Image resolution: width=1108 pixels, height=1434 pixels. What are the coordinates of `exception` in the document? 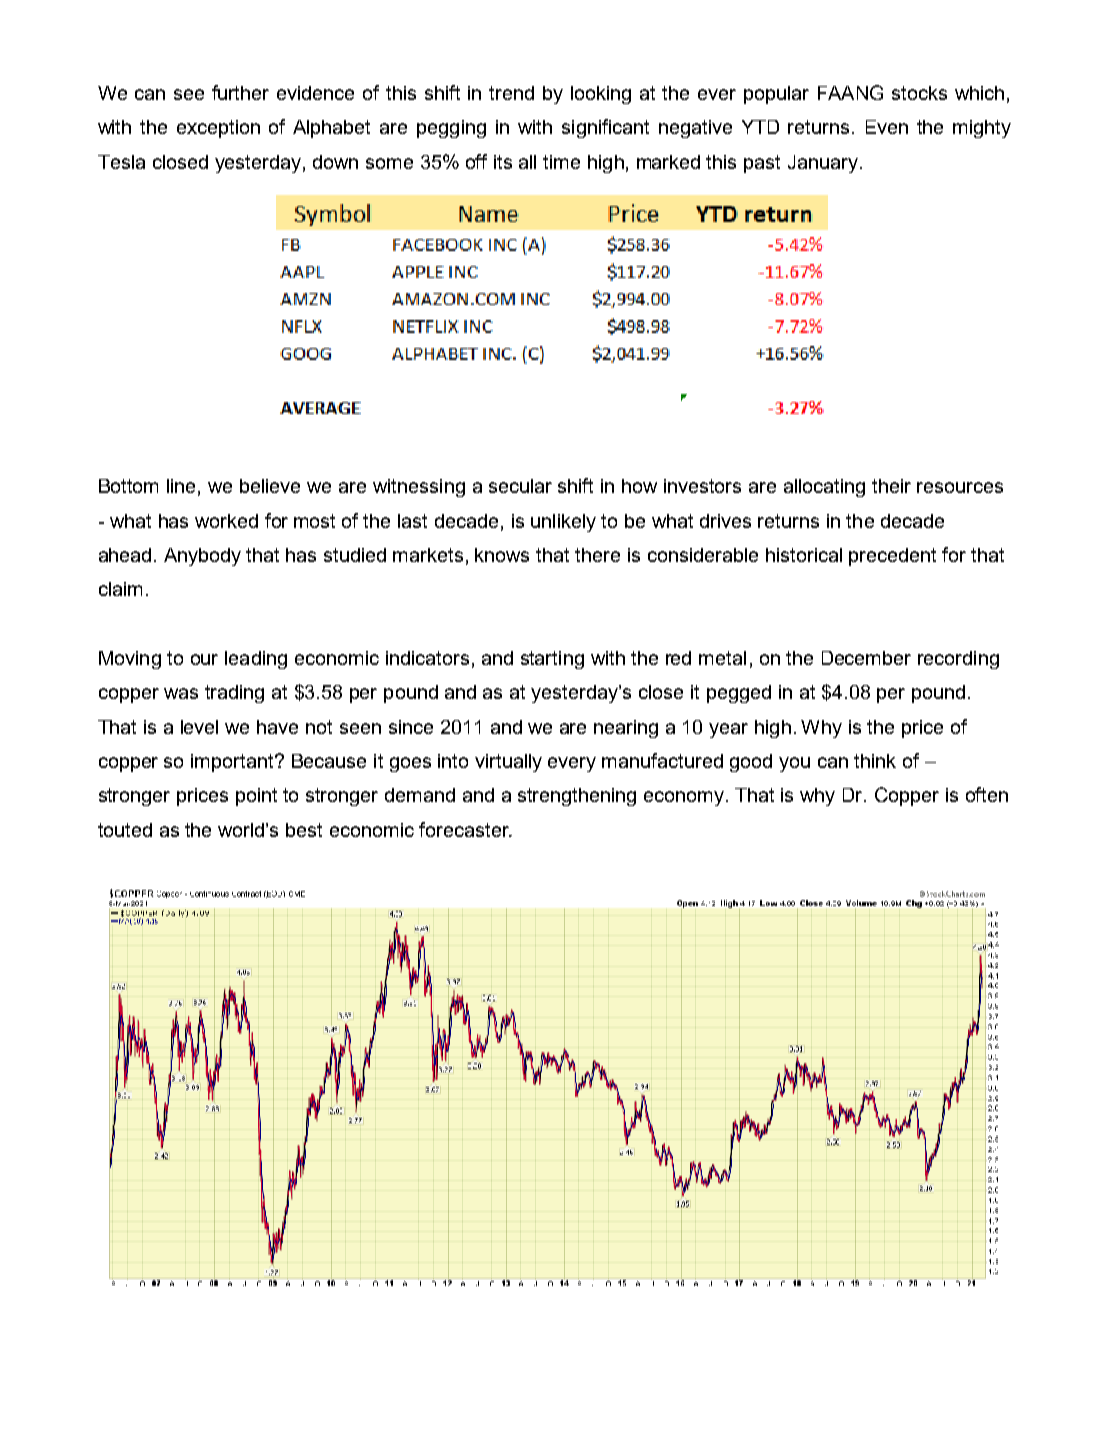 It's located at (218, 129).
